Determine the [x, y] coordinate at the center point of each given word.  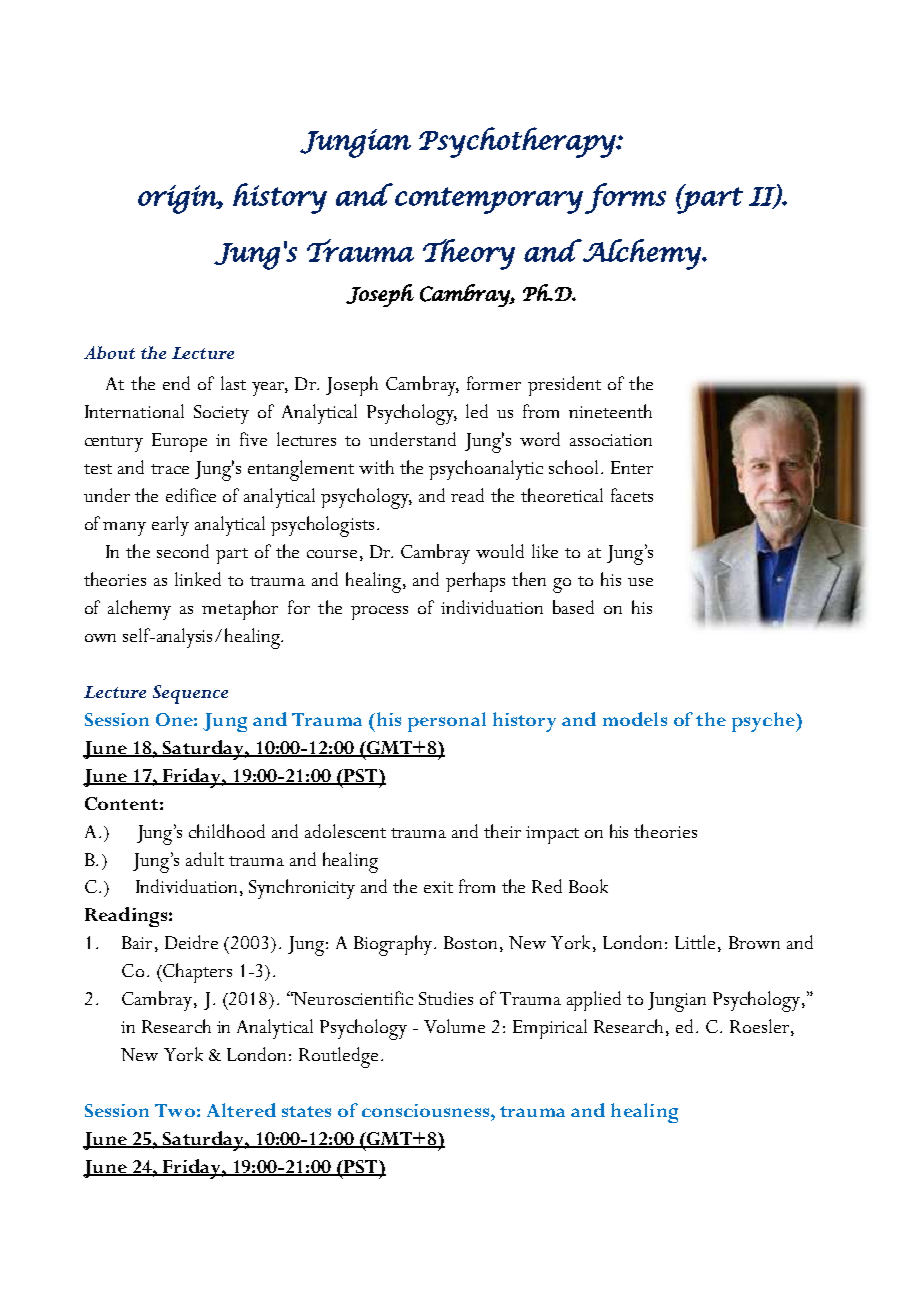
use [640, 582]
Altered [241, 1110]
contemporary [489, 200]
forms [625, 198]
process [379, 613]
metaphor [240, 610]
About [109, 352]
